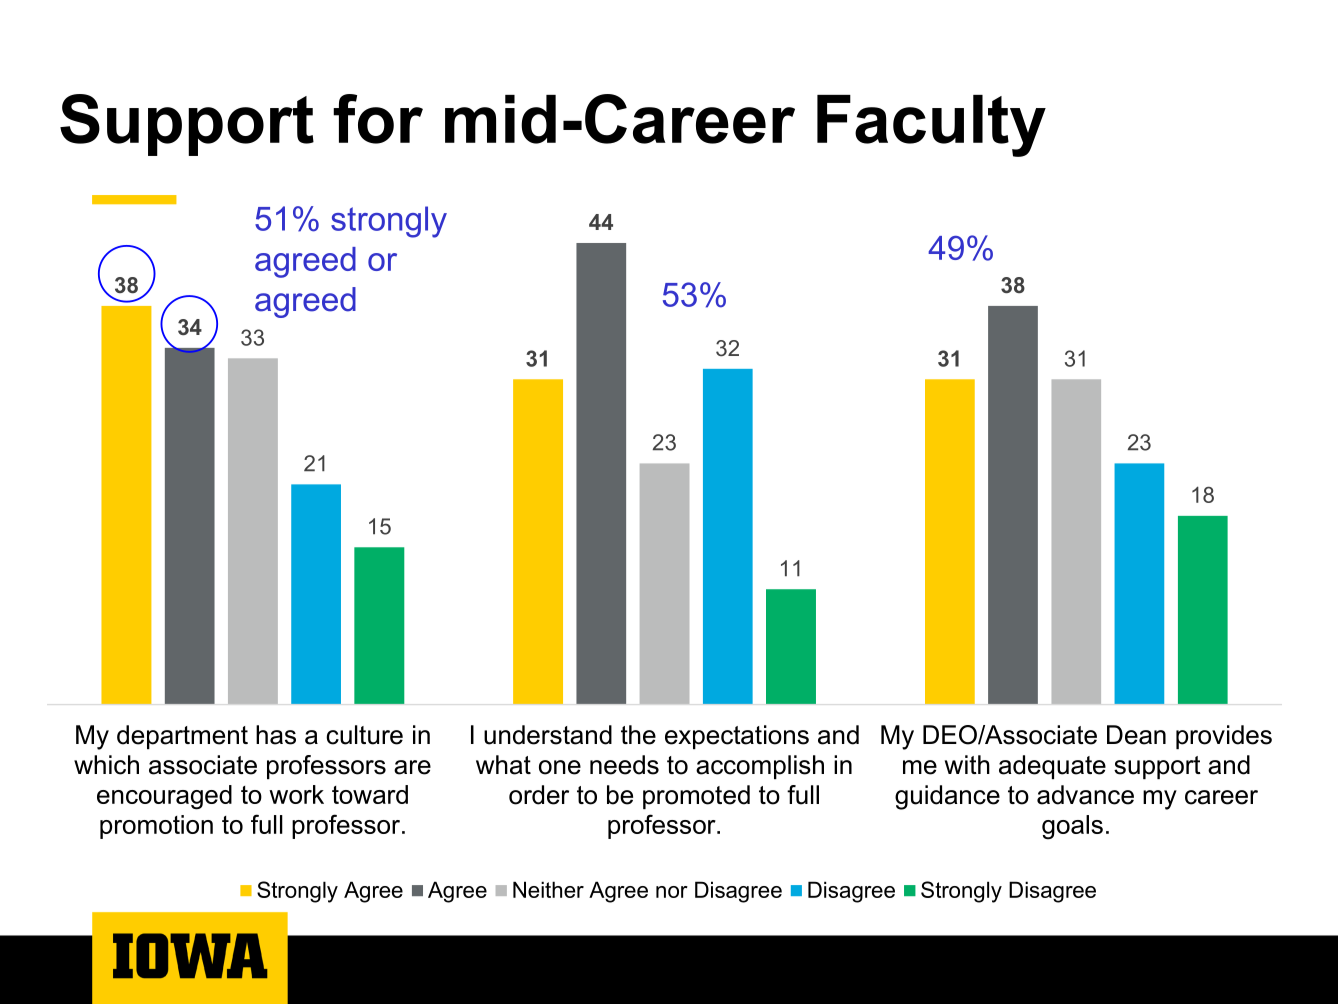  What do you see at coordinates (548, 735) in the page?
I see `understand` at bounding box center [548, 735].
